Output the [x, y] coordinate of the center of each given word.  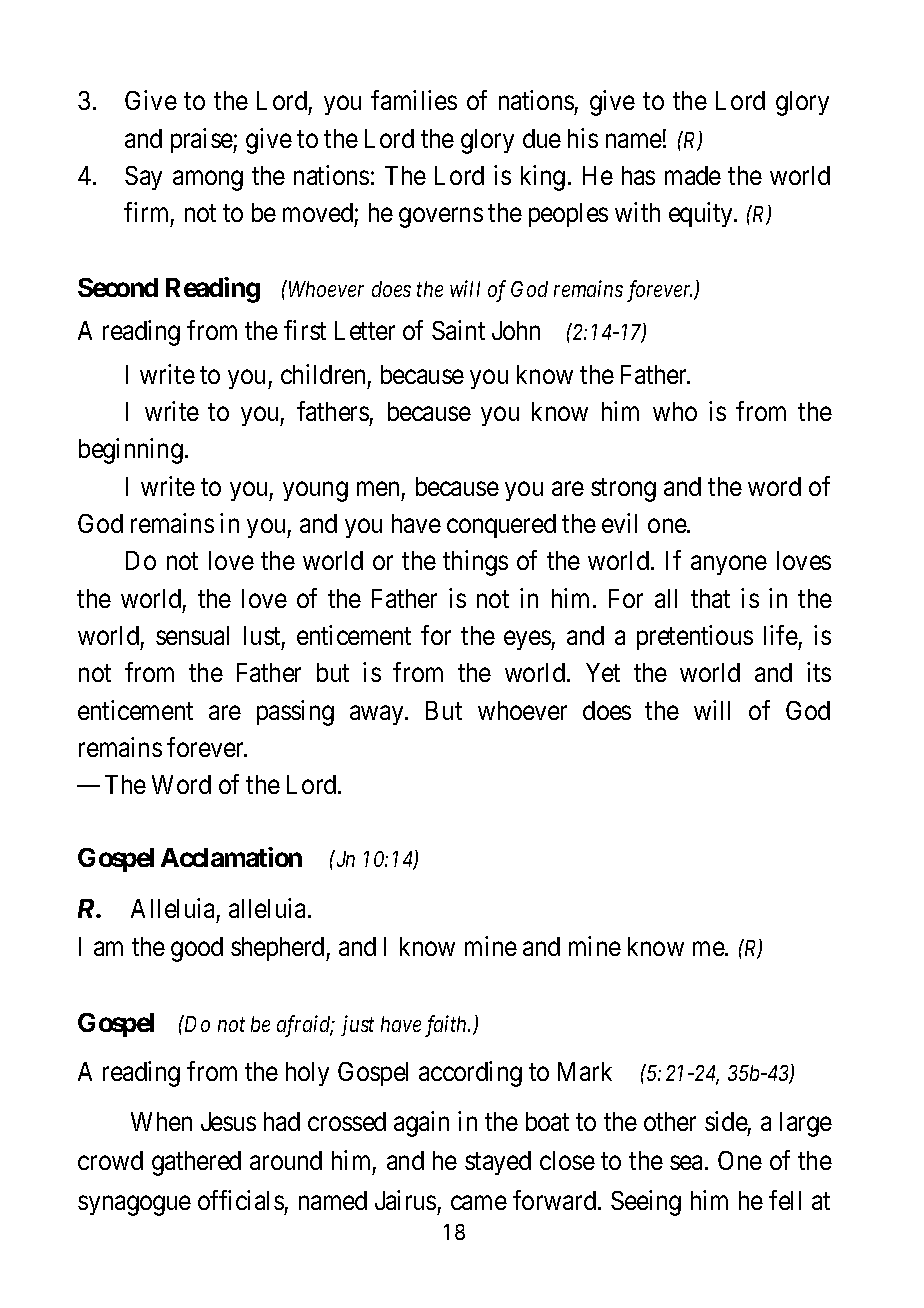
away [378, 715]
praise [202, 140]
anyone [729, 565]
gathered [196, 1163]
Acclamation [231, 857]
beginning [131, 451]
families [414, 100]
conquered [501, 526]
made [693, 175]
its [819, 672]
